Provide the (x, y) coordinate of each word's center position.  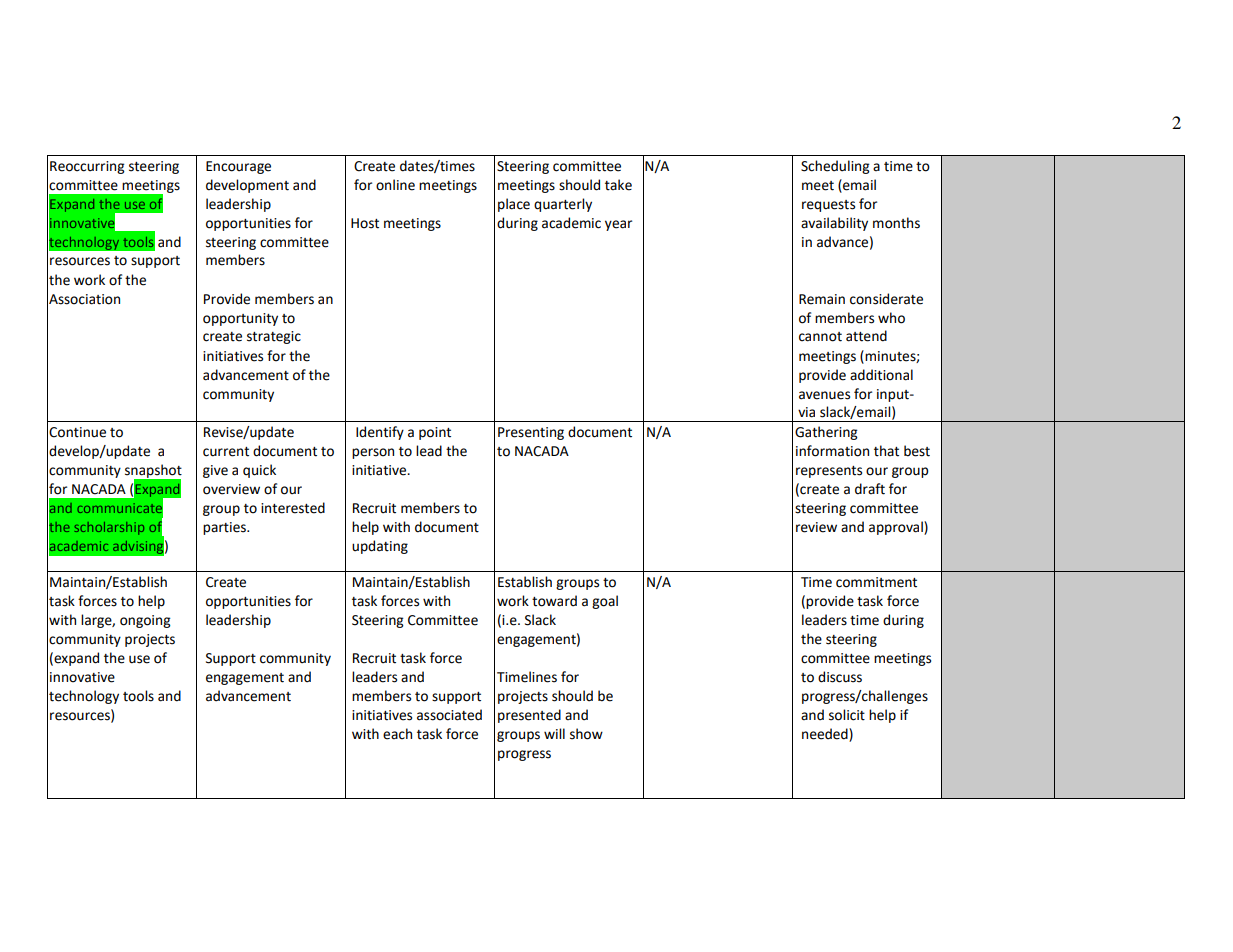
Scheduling (835, 167)
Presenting (531, 433)
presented (529, 716)
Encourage (238, 167)
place (514, 205)
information (832, 451)
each (397, 734)
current (226, 452)
